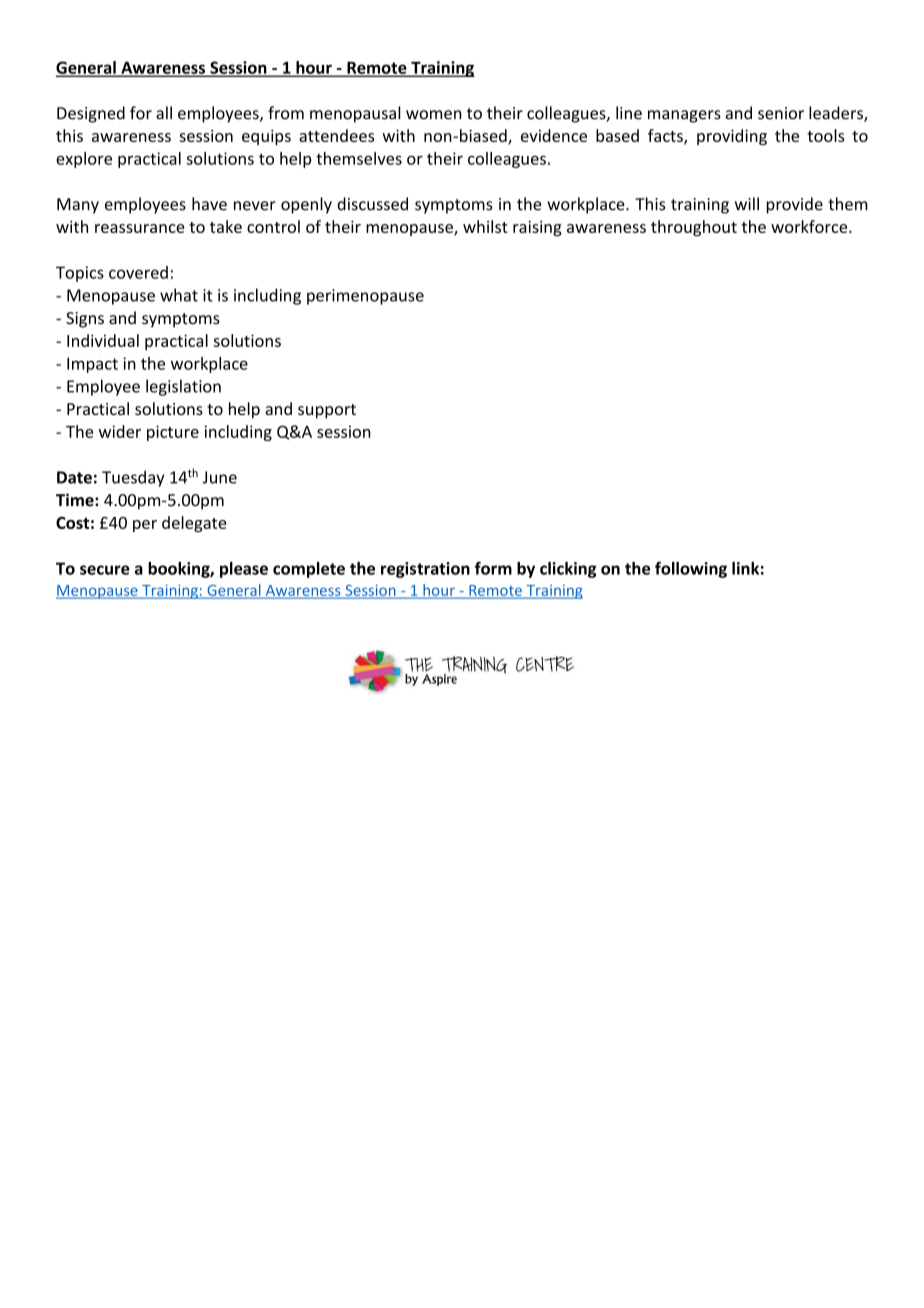 The height and width of the screenshot is (1308, 924). I want to click on support, so click(327, 411).
